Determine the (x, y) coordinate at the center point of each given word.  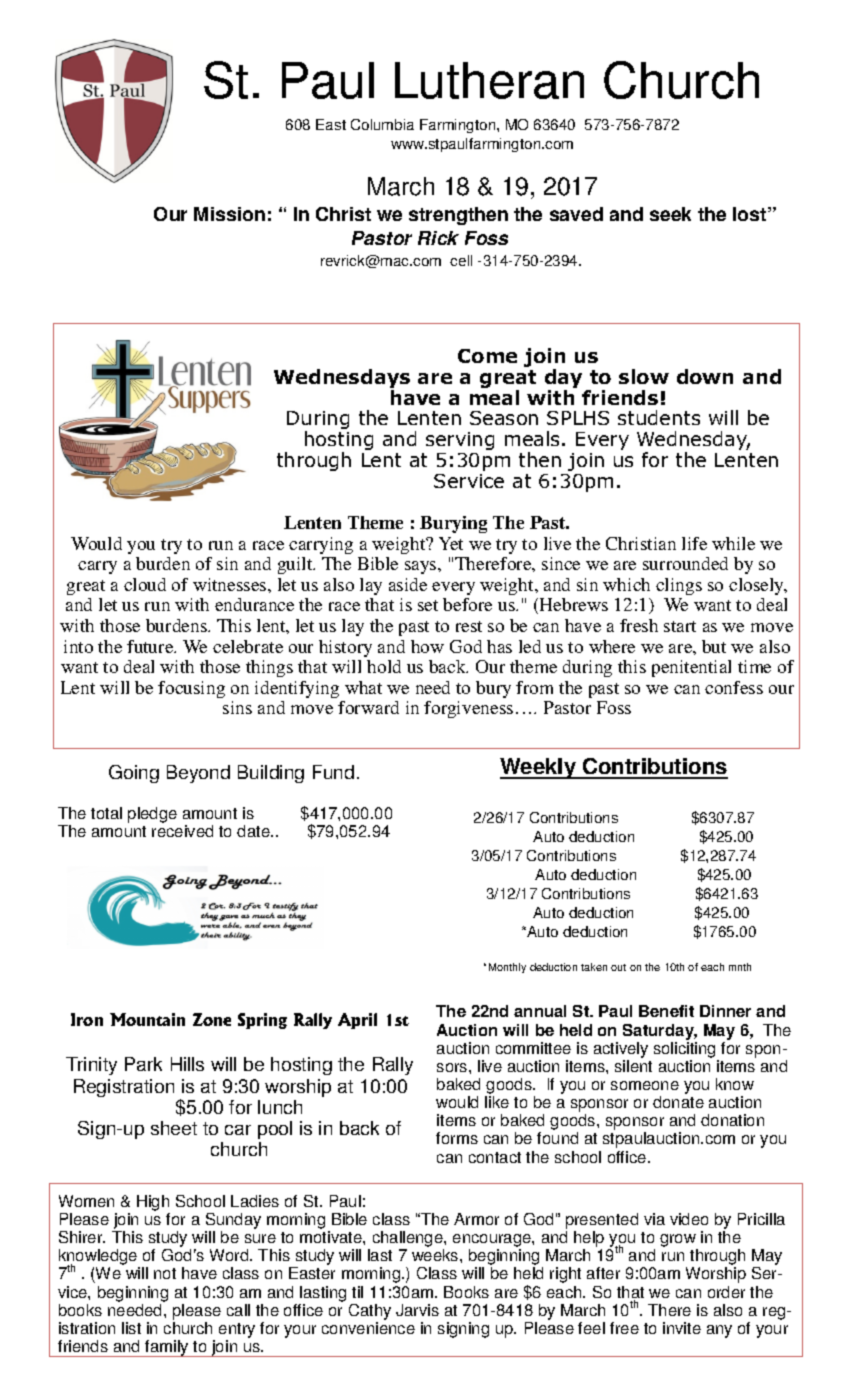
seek (670, 214)
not (165, 1273)
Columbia (382, 124)
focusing (191, 689)
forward (368, 707)
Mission (229, 214)
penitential (691, 668)
